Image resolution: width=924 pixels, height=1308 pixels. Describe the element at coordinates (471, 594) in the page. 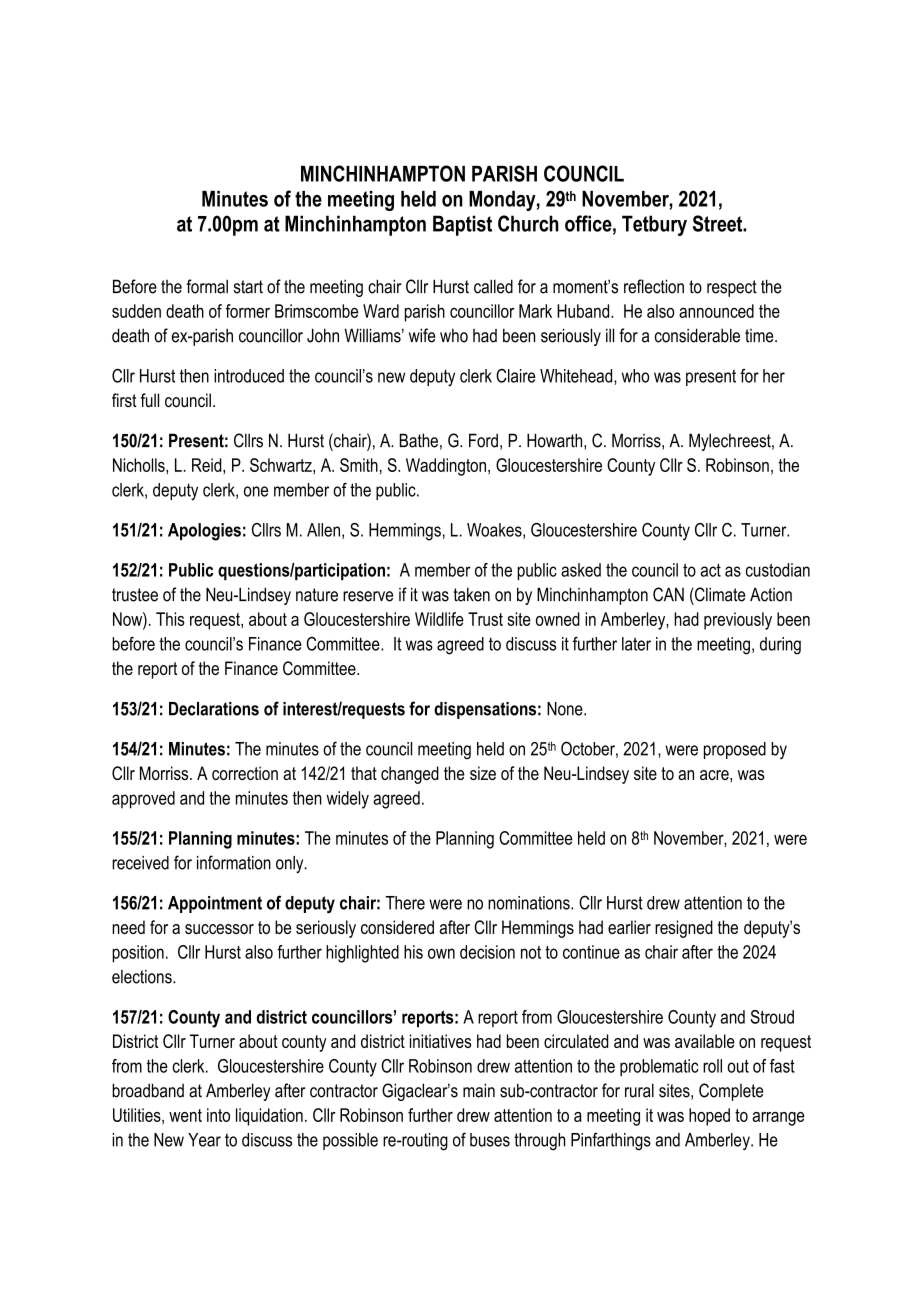

I see `taken` at that location.
